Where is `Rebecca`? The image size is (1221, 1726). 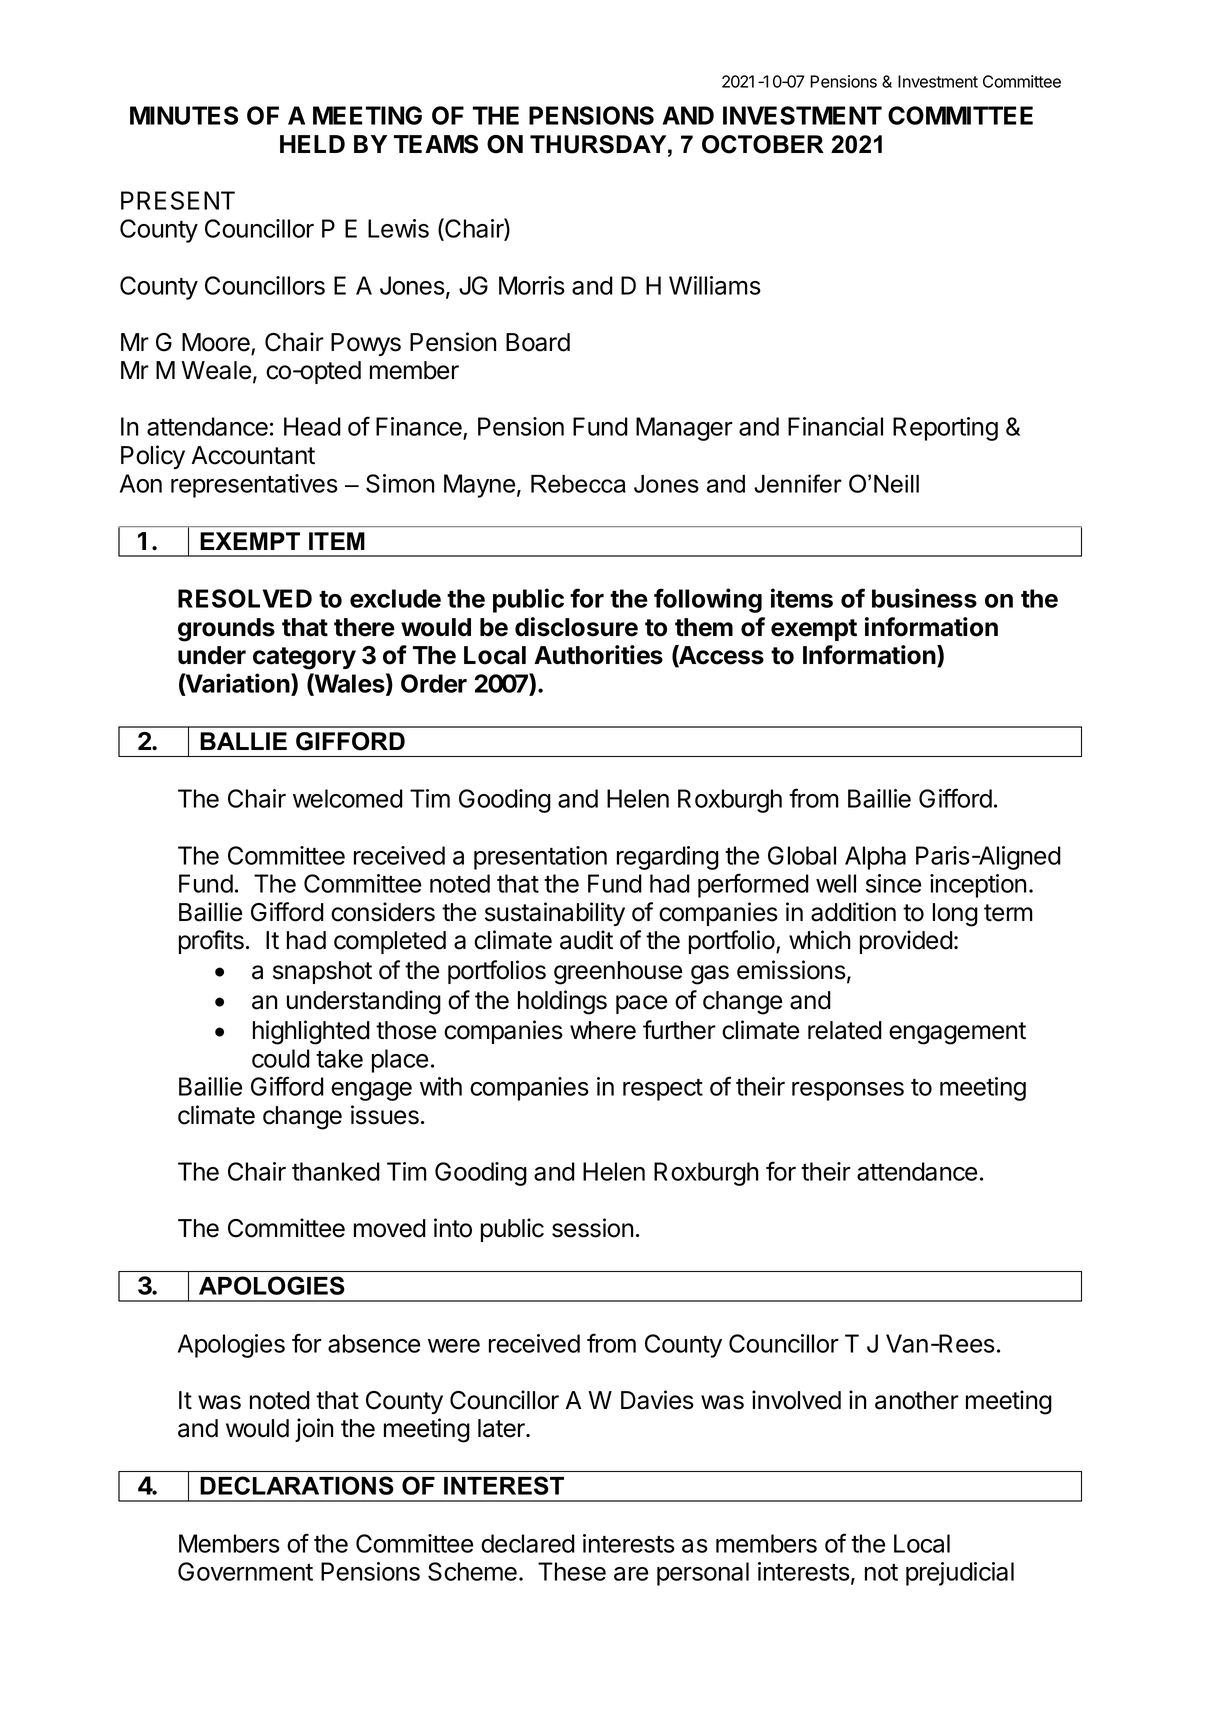 Rebecca is located at coordinates (578, 484).
